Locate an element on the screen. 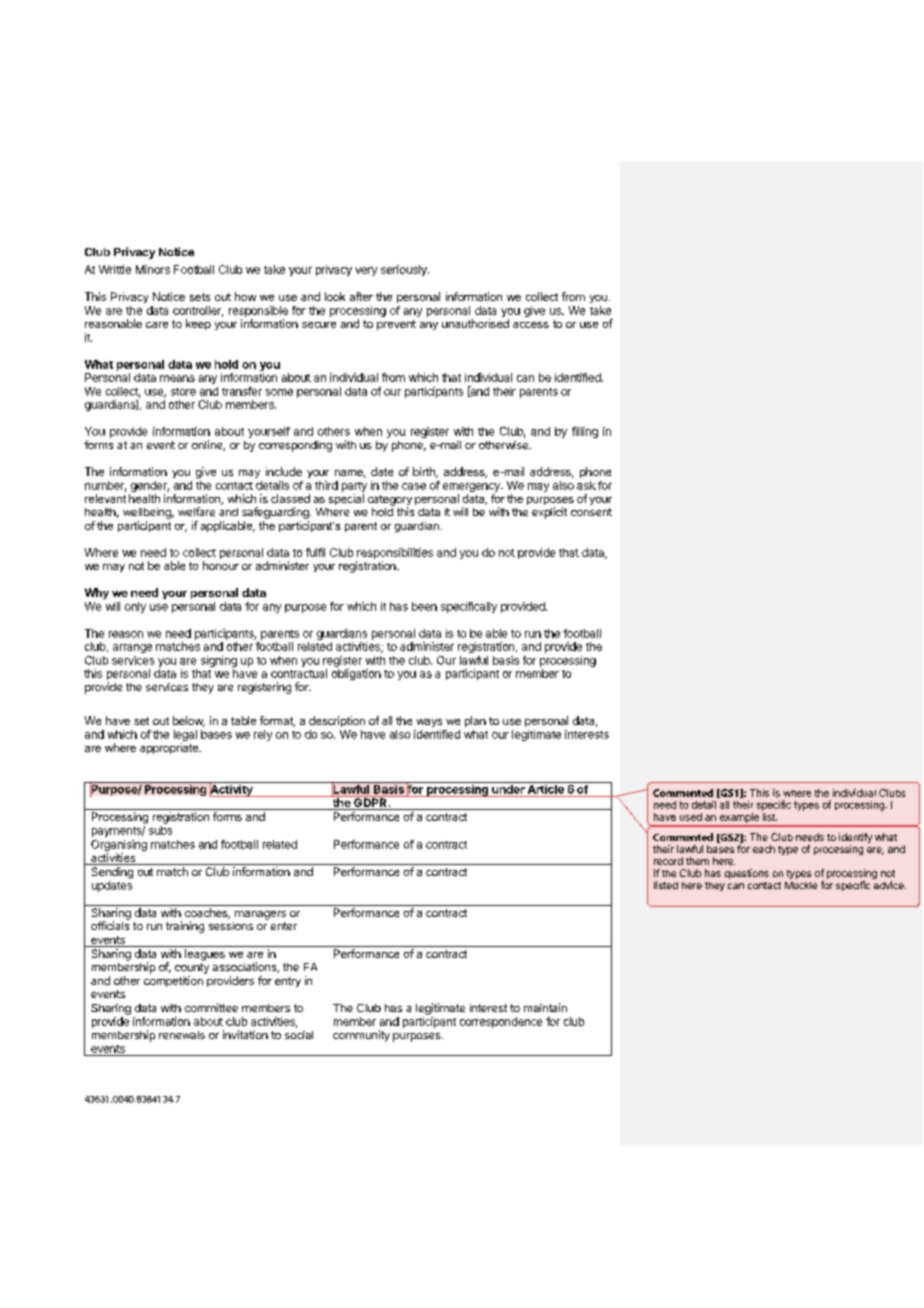  plan is located at coordinates (475, 721).
